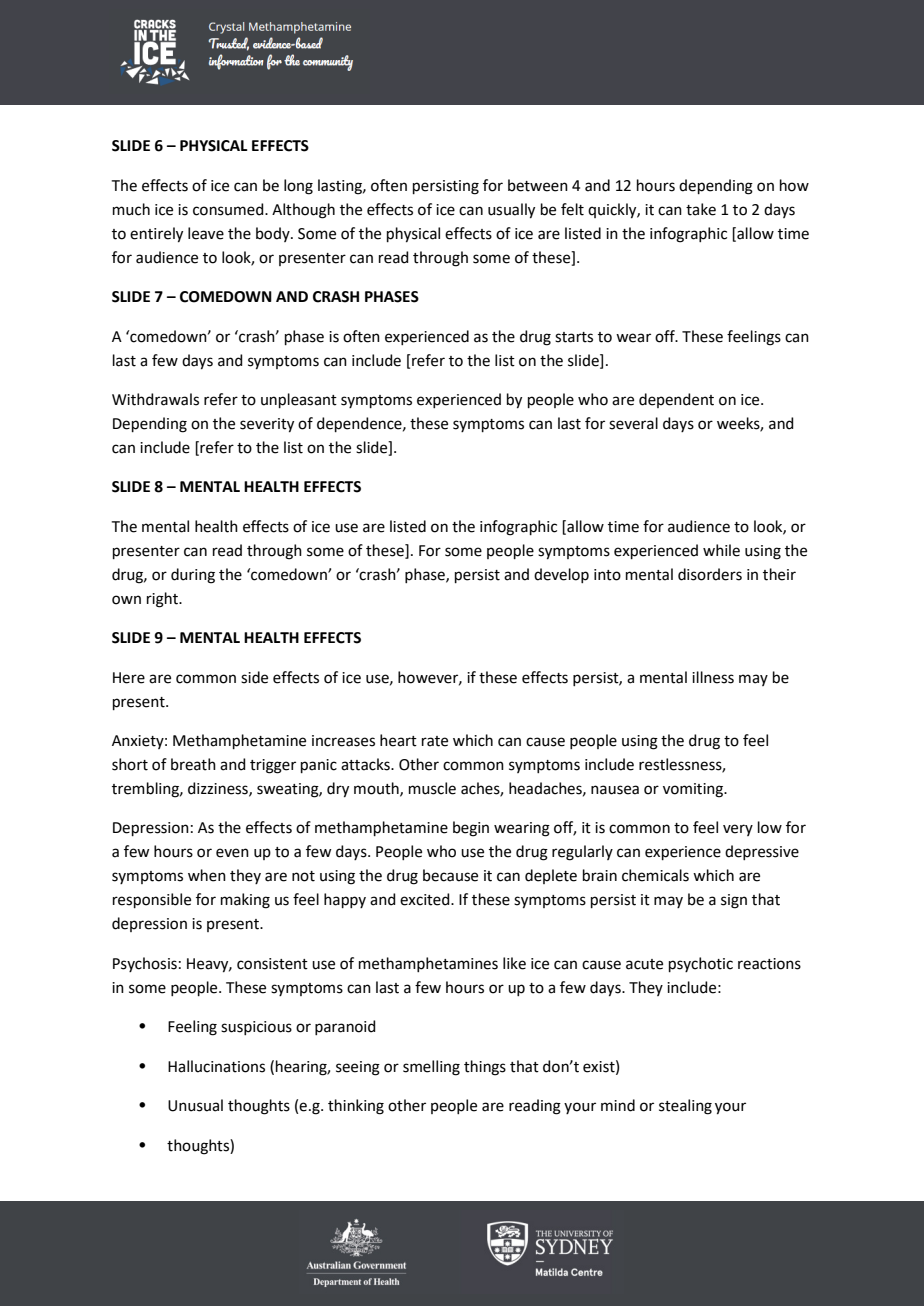  I want to click on consumed, so click(229, 209).
